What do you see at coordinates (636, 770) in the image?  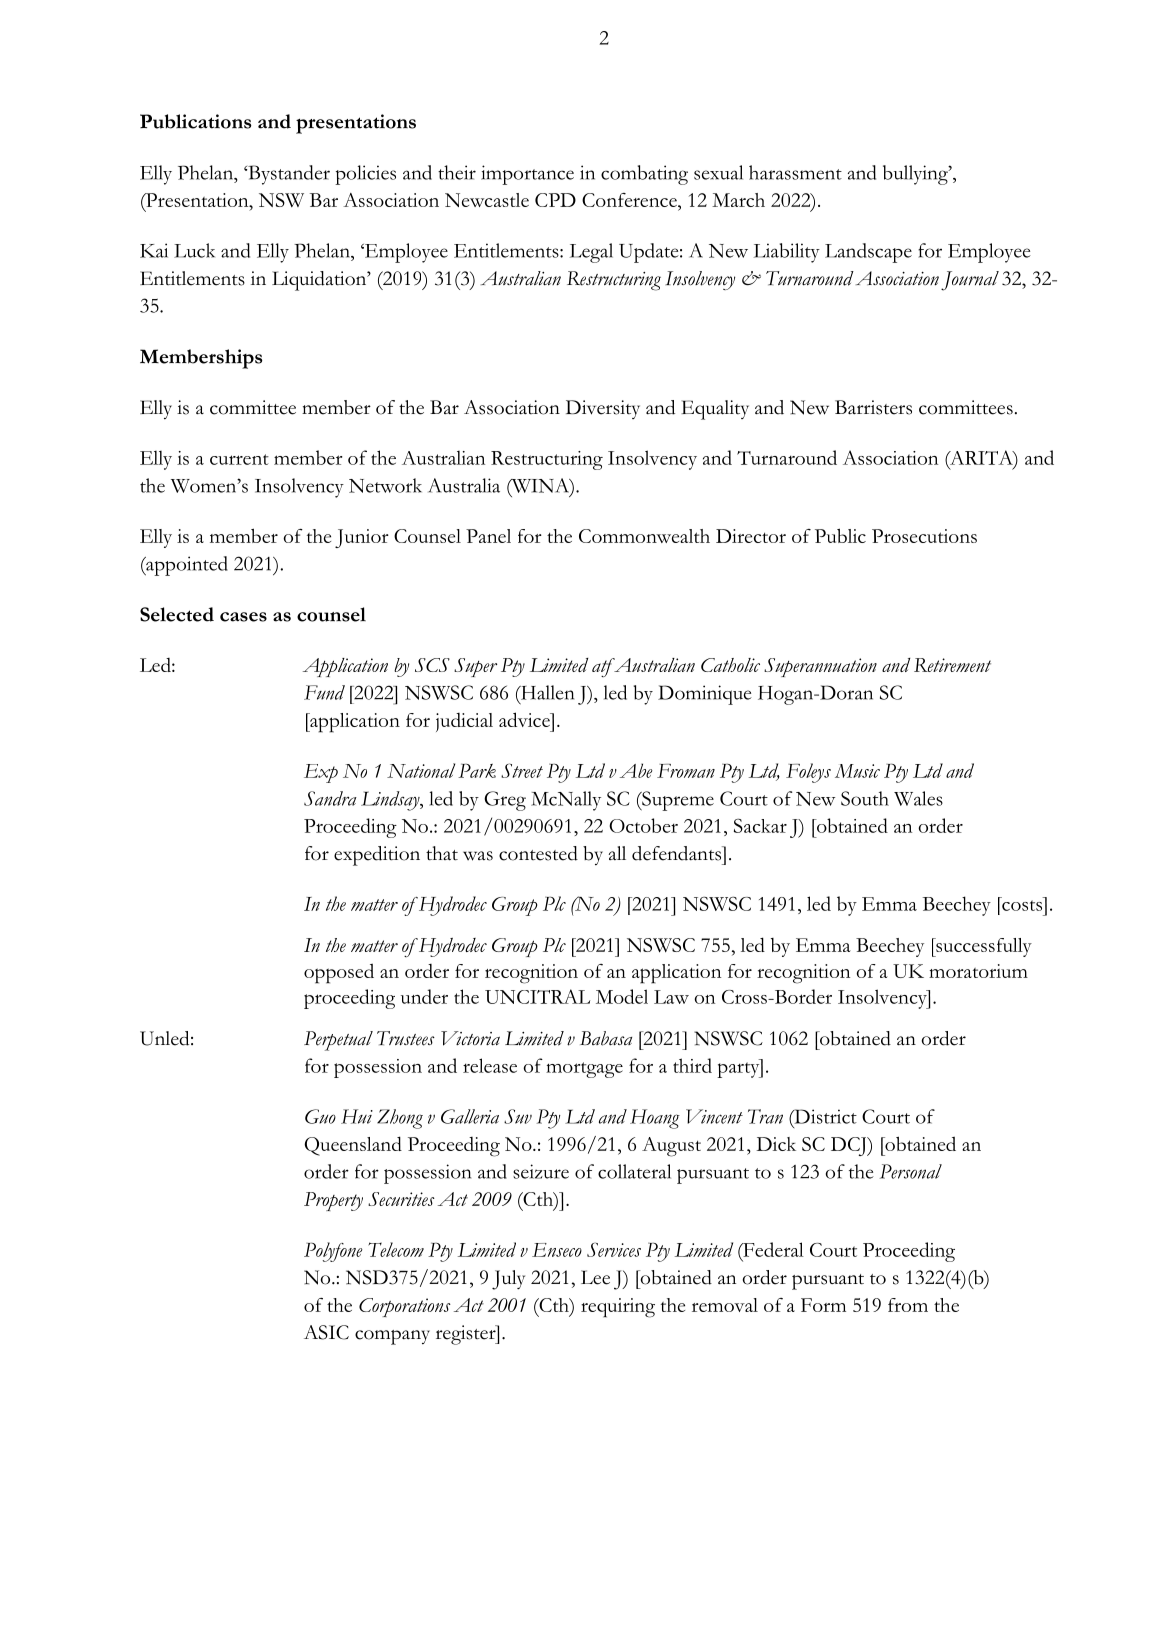 I see `Abe` at bounding box center [636, 770].
